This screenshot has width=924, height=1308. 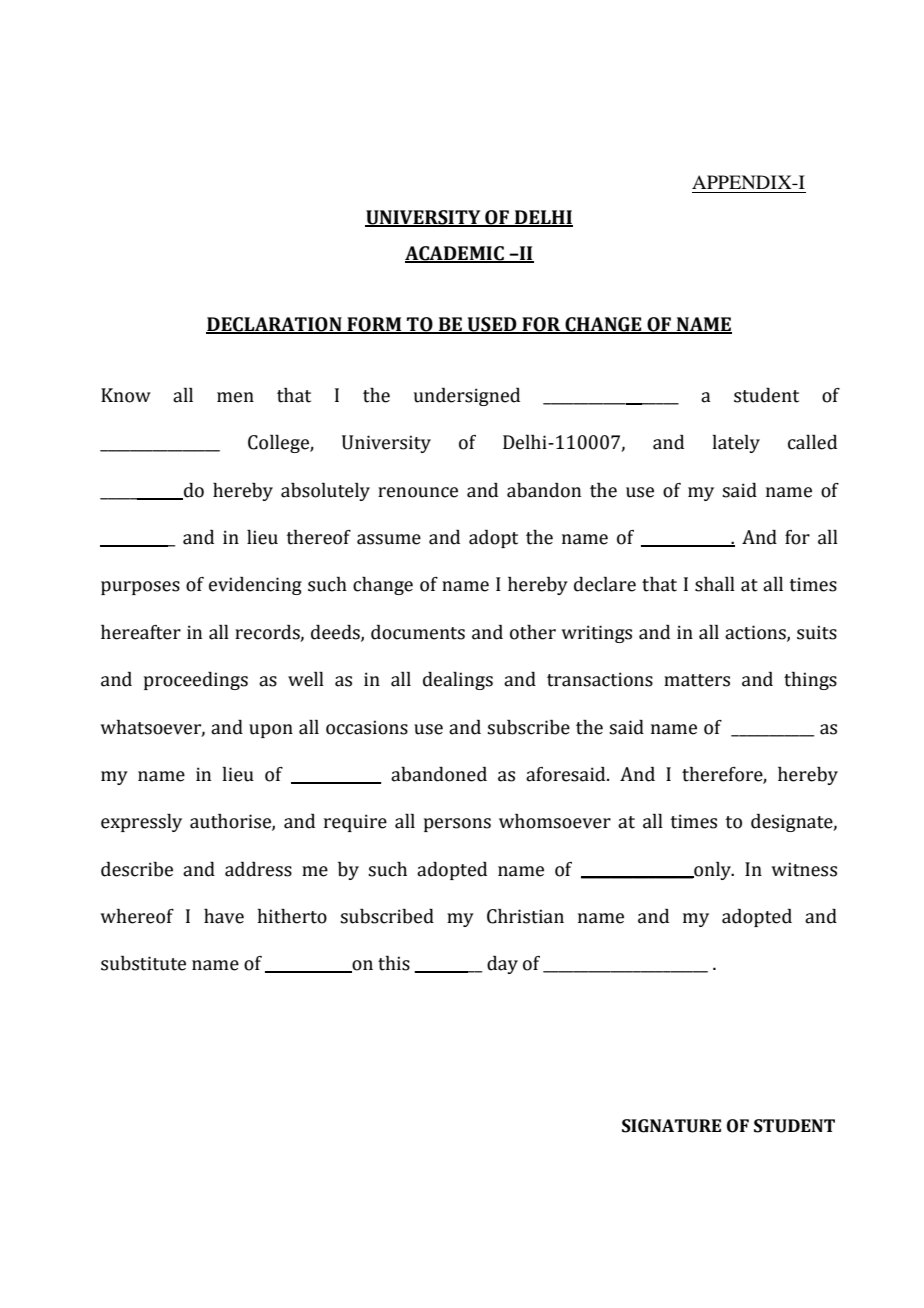 What do you see at coordinates (804, 869) in the screenshot?
I see `witness` at bounding box center [804, 869].
